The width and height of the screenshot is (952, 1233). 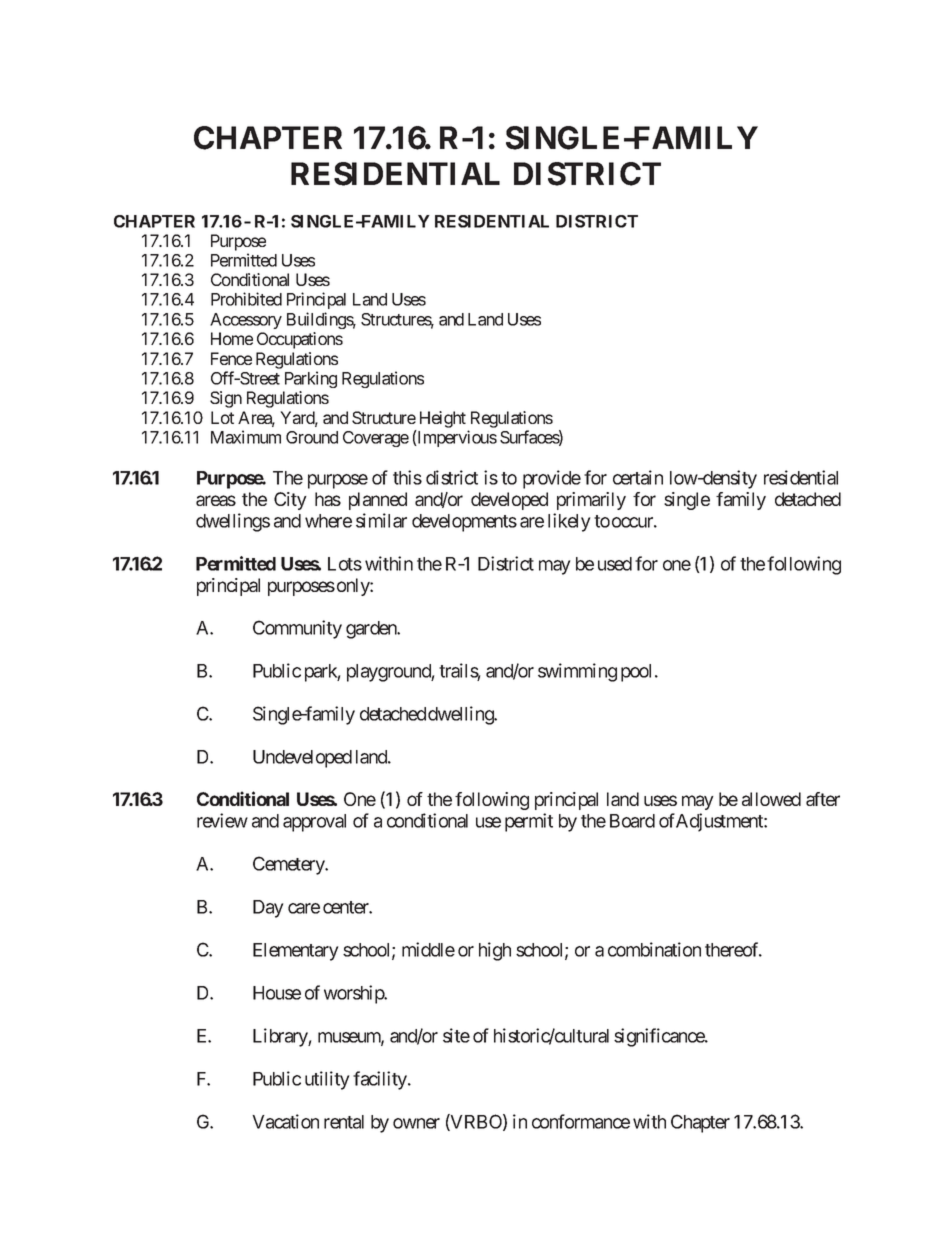 I want to click on Accessory, so click(x=246, y=321).
